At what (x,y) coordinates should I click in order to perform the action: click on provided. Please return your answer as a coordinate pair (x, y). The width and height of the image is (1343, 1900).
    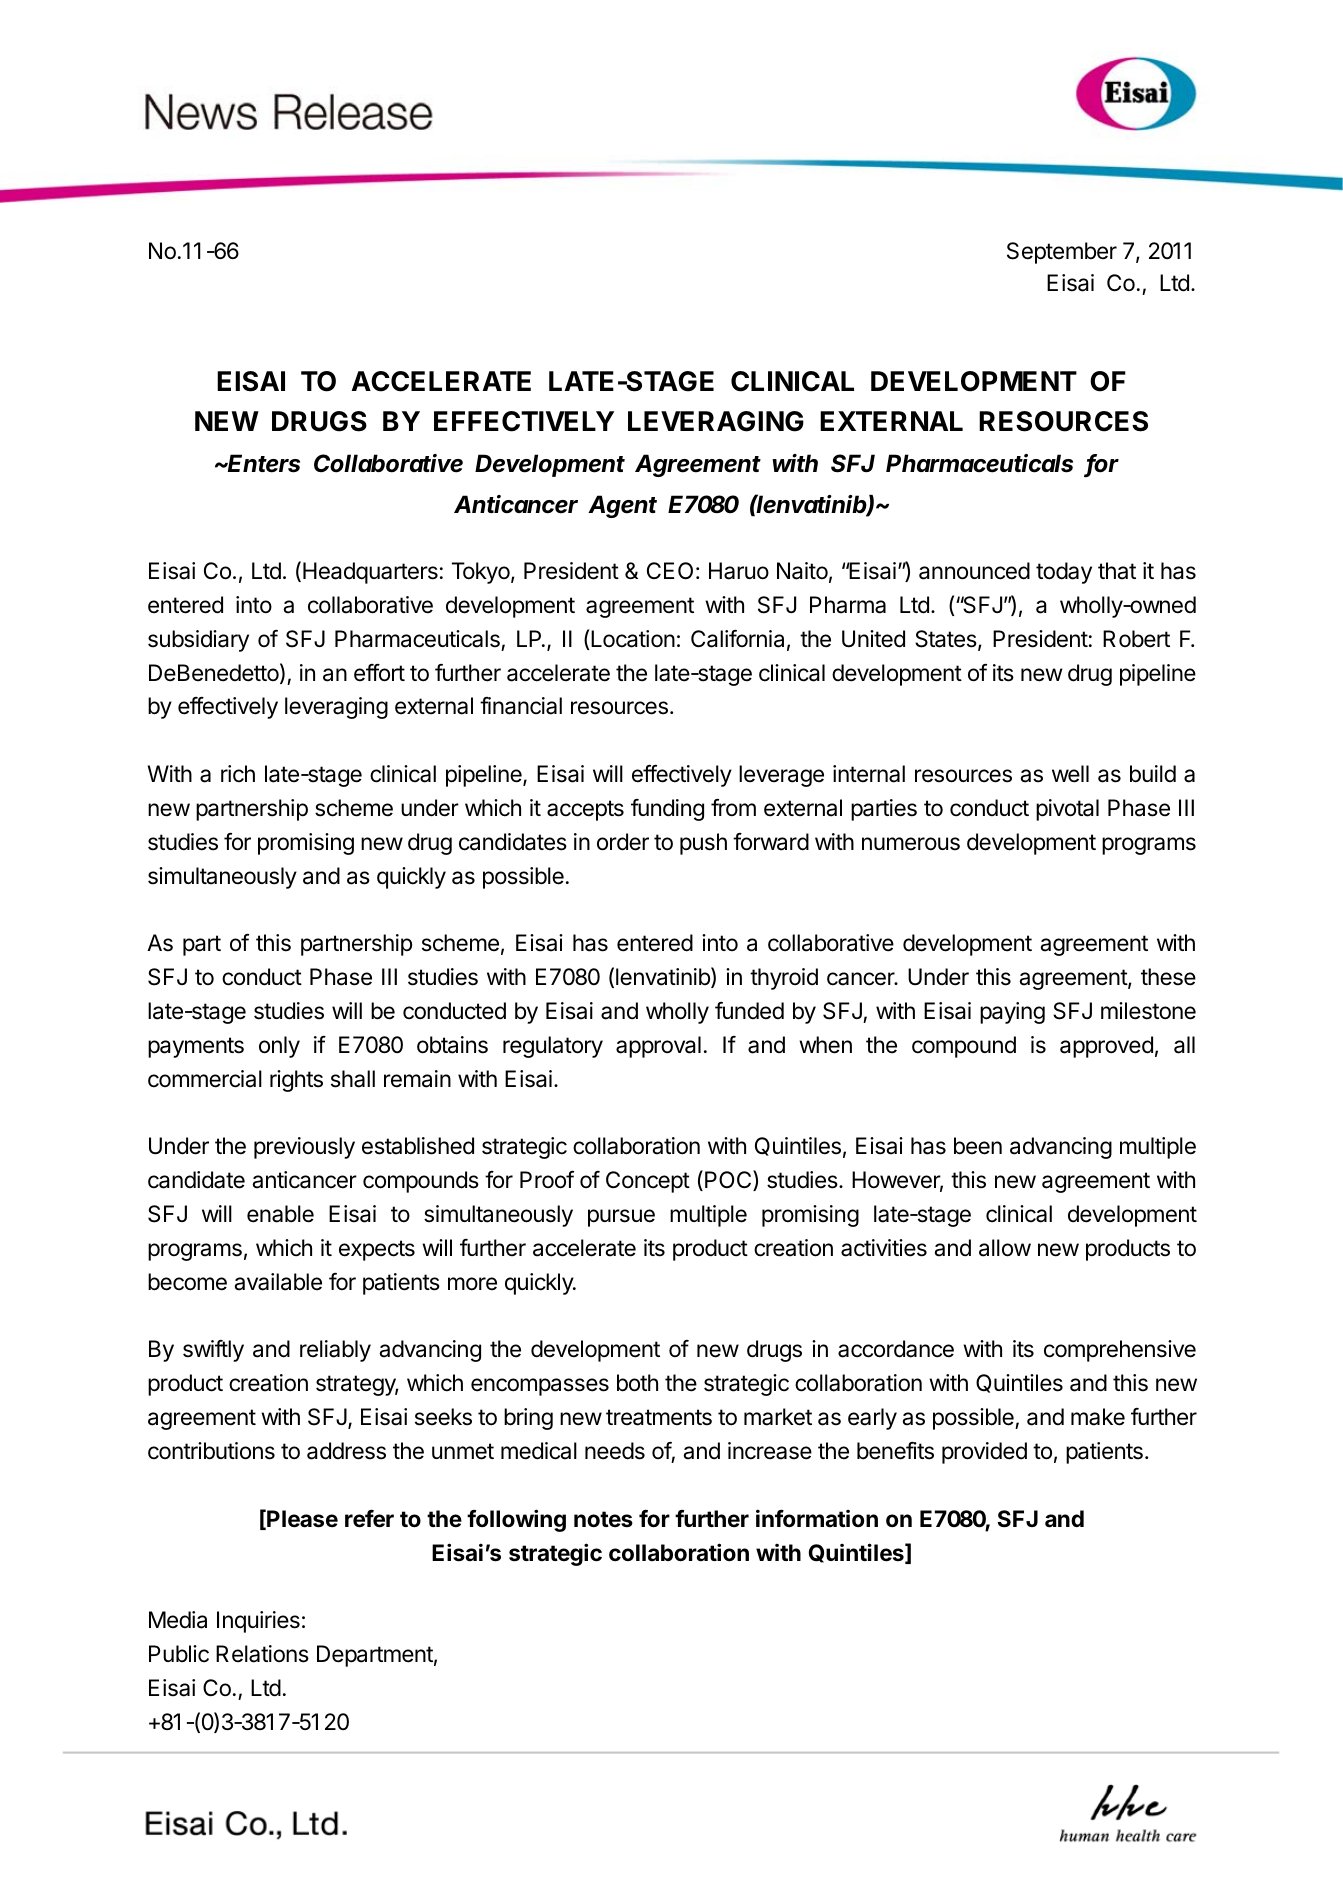
    Looking at the image, I should click on (984, 1453).
